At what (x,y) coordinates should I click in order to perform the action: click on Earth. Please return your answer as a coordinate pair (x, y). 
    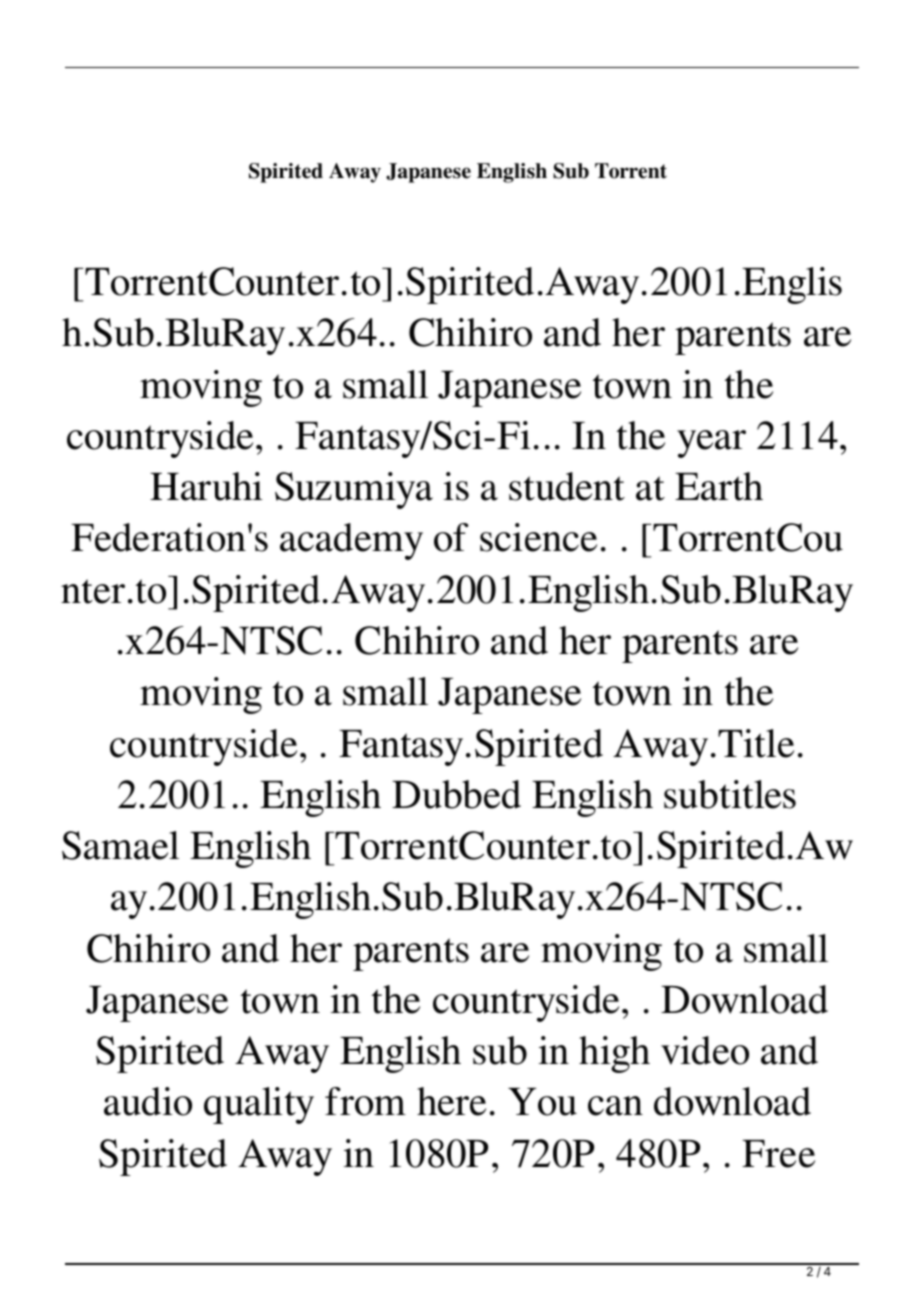
    Looking at the image, I should click on (719, 486).
